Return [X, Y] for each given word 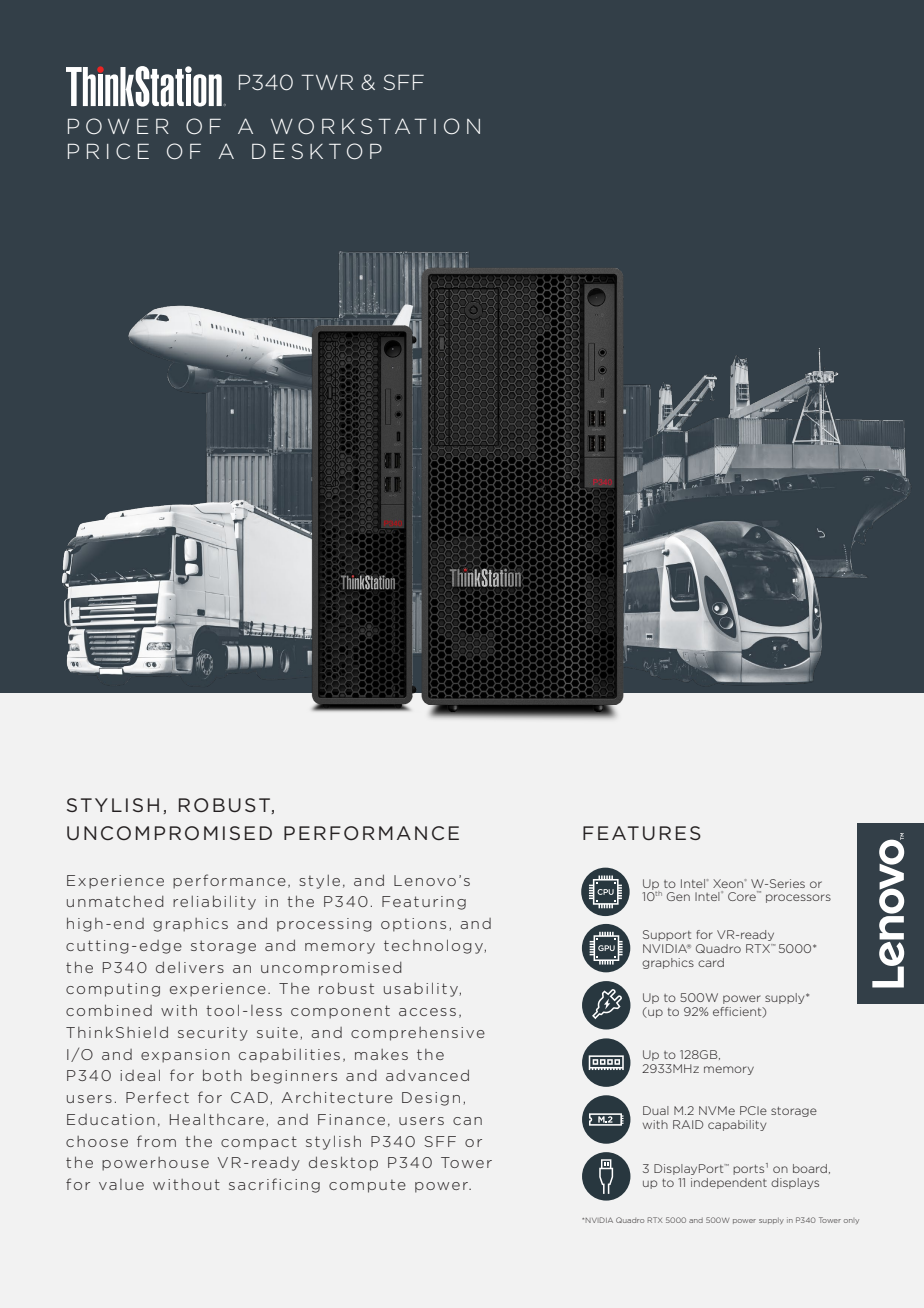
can [467, 1121]
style [319, 882]
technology [433, 946]
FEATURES [642, 833]
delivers [190, 967]
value [121, 1184]
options [413, 925]
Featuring [424, 903]
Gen [678, 896]
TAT [402, 126]
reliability [214, 902]
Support [667, 935]
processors [798, 898]
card [711, 962]
